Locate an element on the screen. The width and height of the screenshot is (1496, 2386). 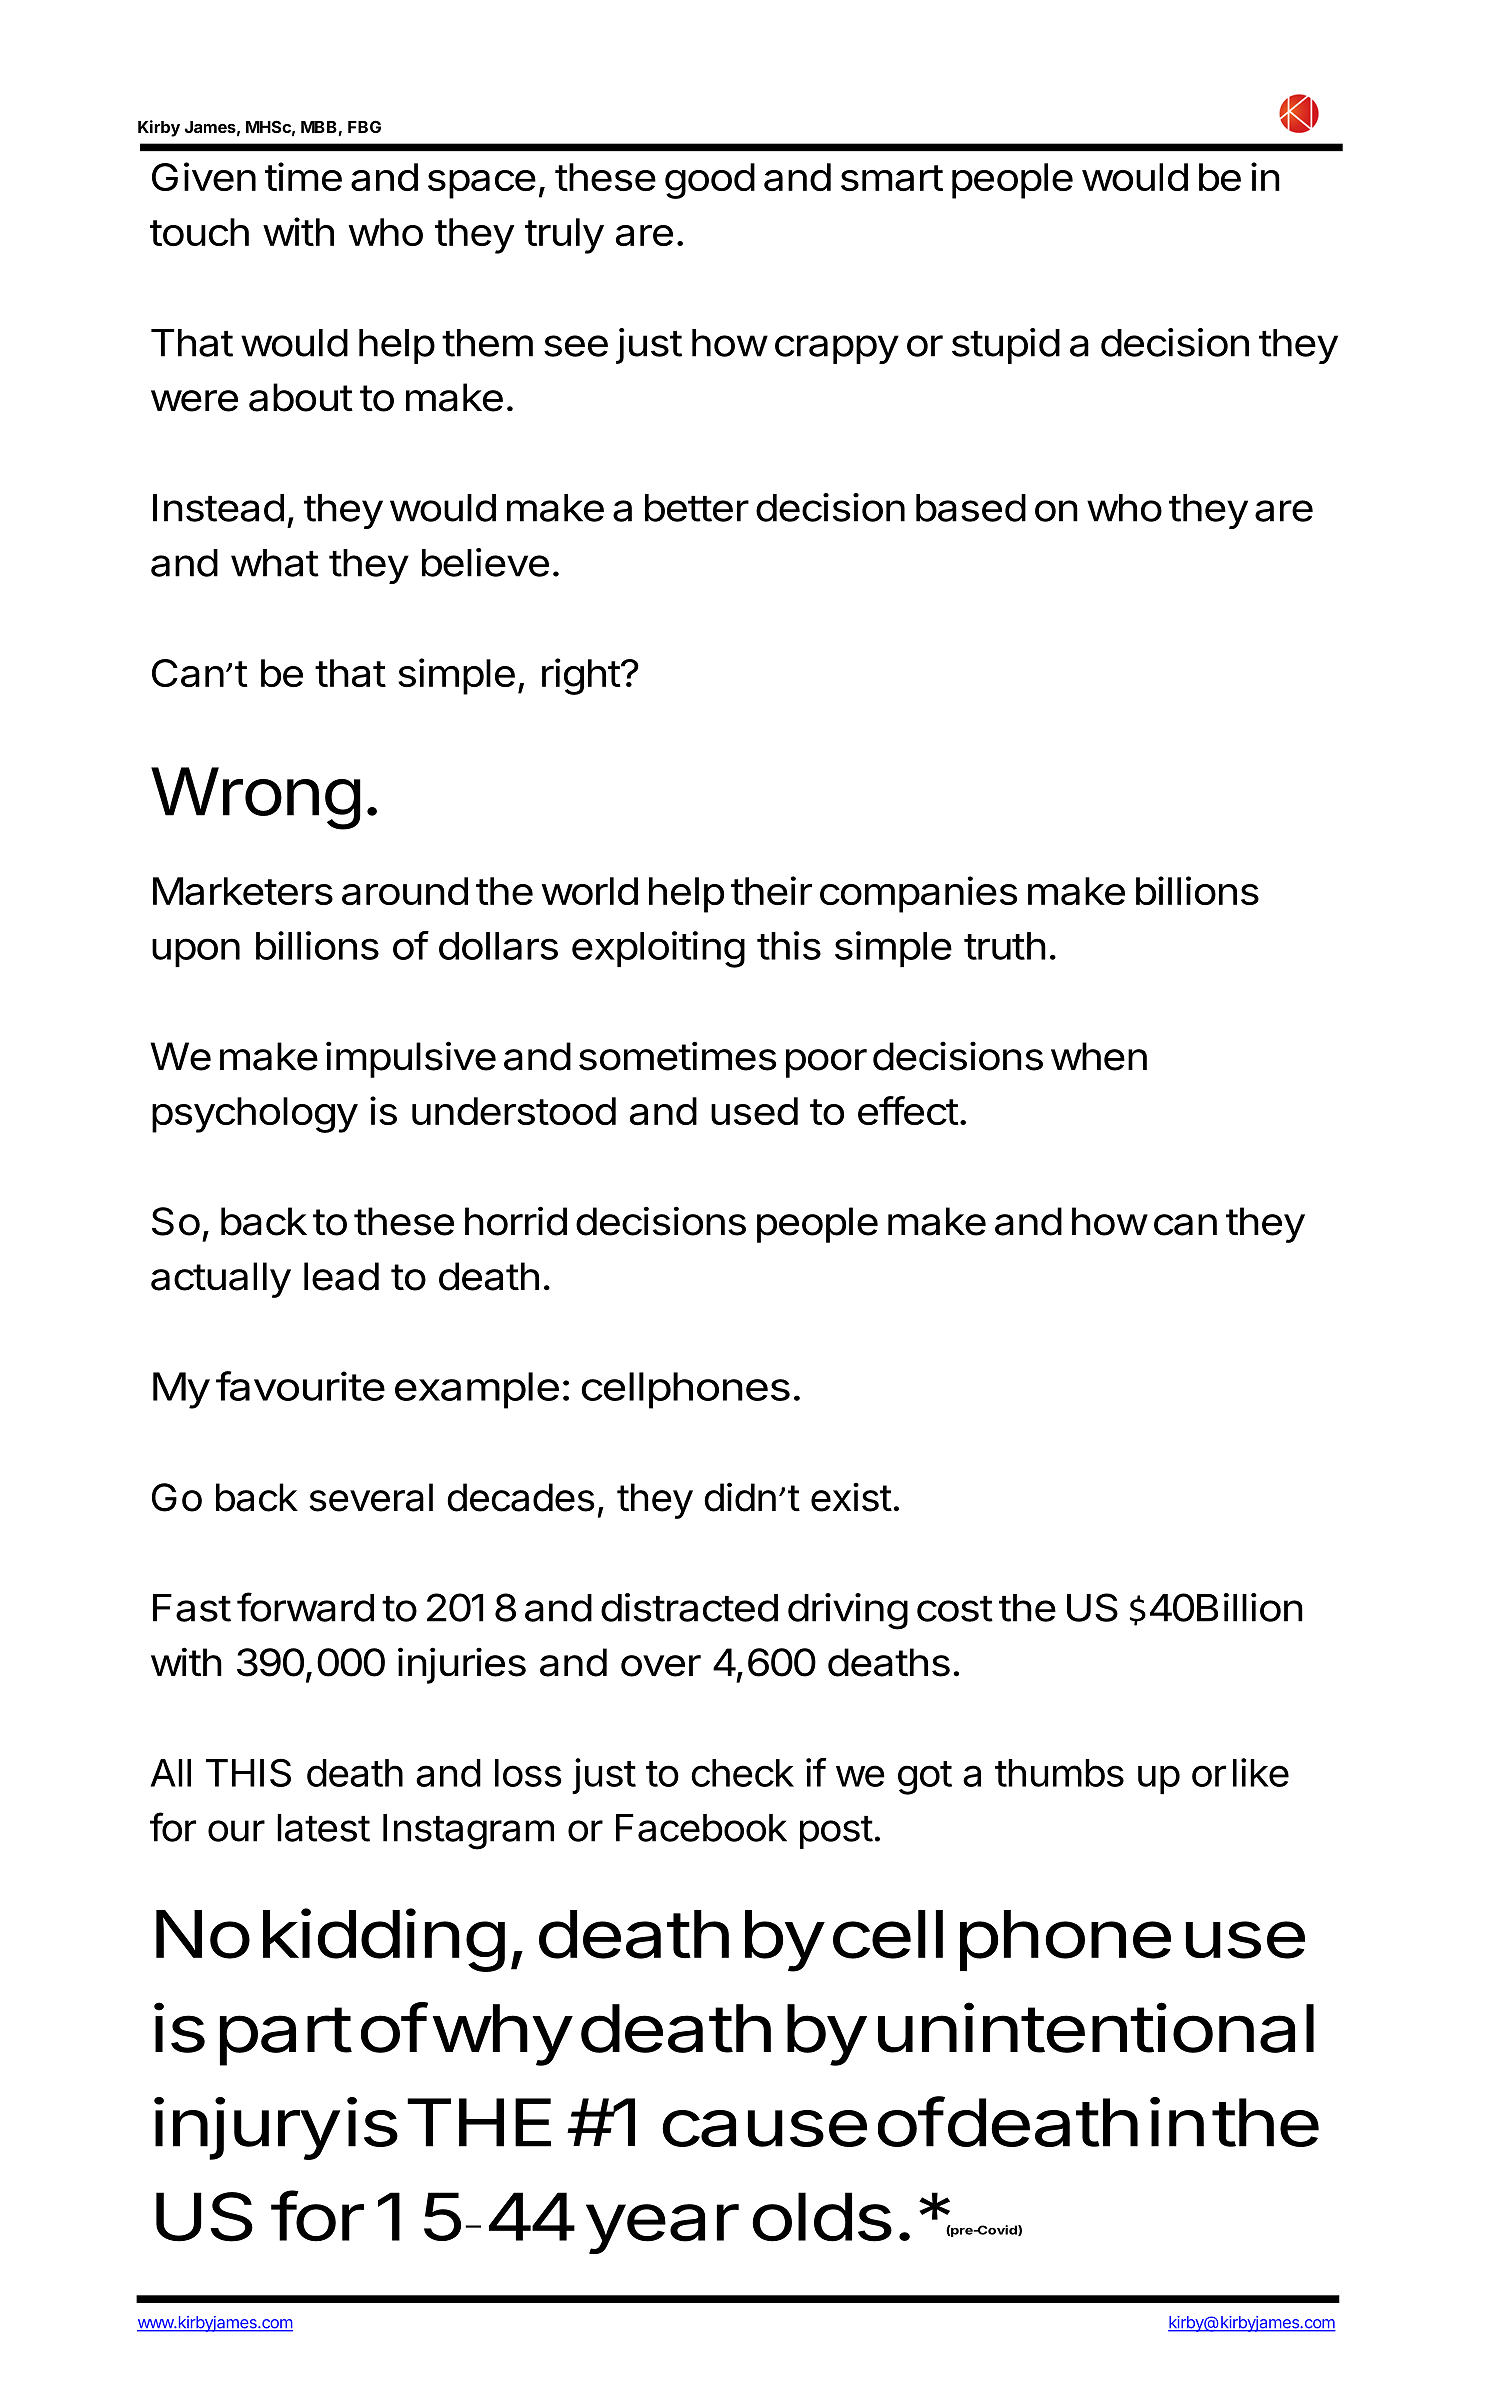
psychology is located at coordinates (255, 1115).
